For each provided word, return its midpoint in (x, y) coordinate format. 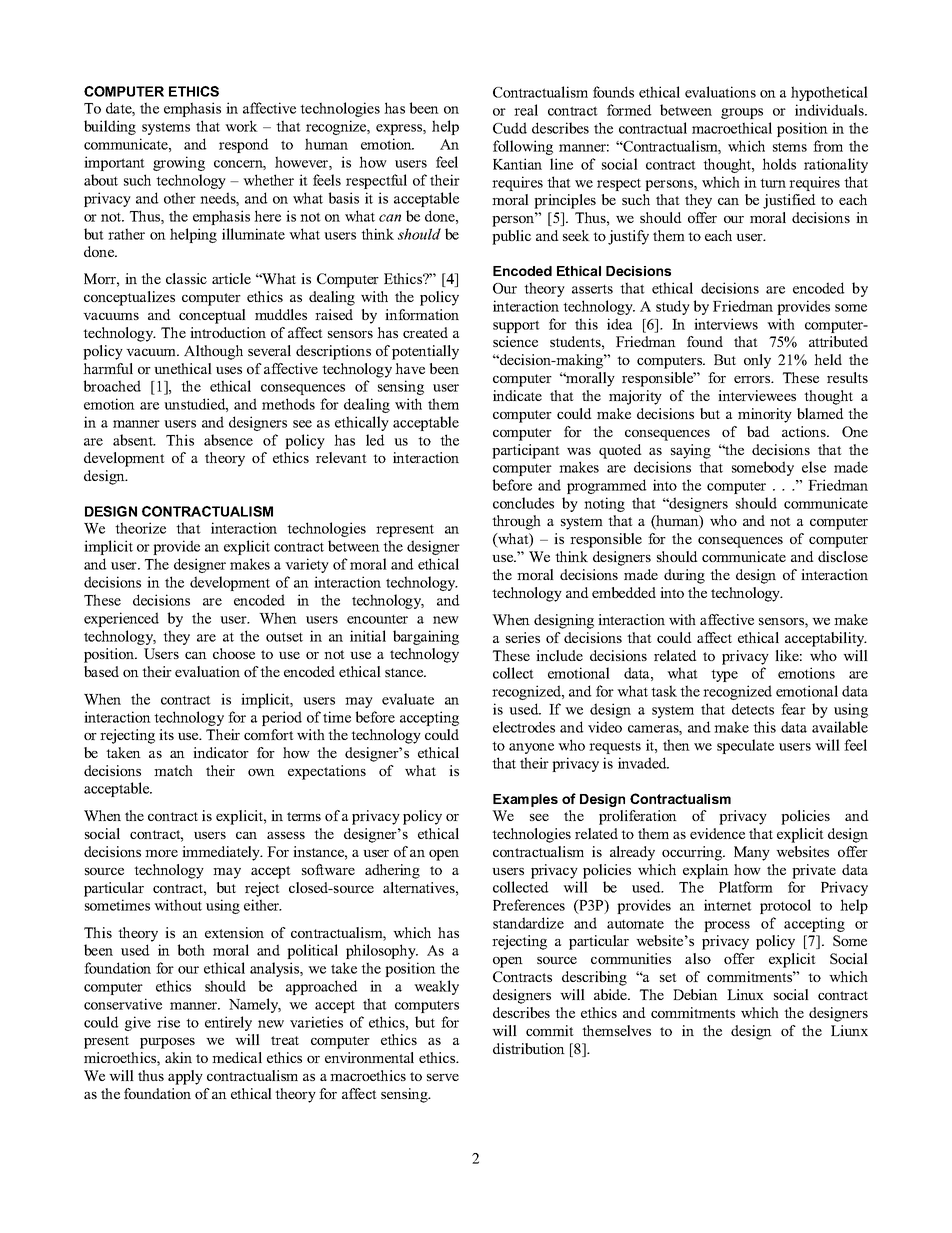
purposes (167, 1043)
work (241, 126)
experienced (121, 619)
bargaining (426, 637)
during (684, 576)
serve (443, 1077)
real (526, 110)
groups (742, 113)
